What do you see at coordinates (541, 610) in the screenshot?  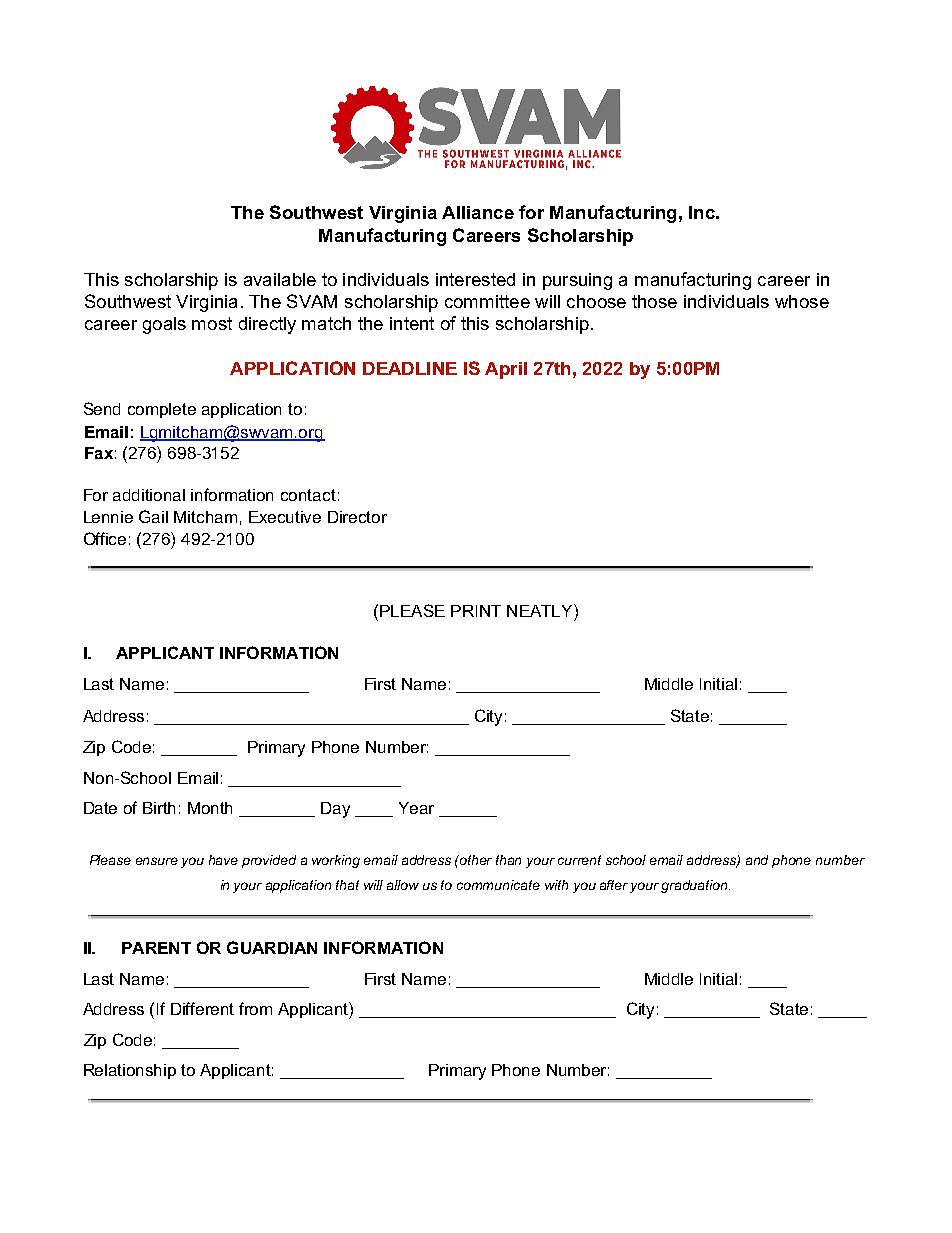 I see `NEATLY` at bounding box center [541, 610].
